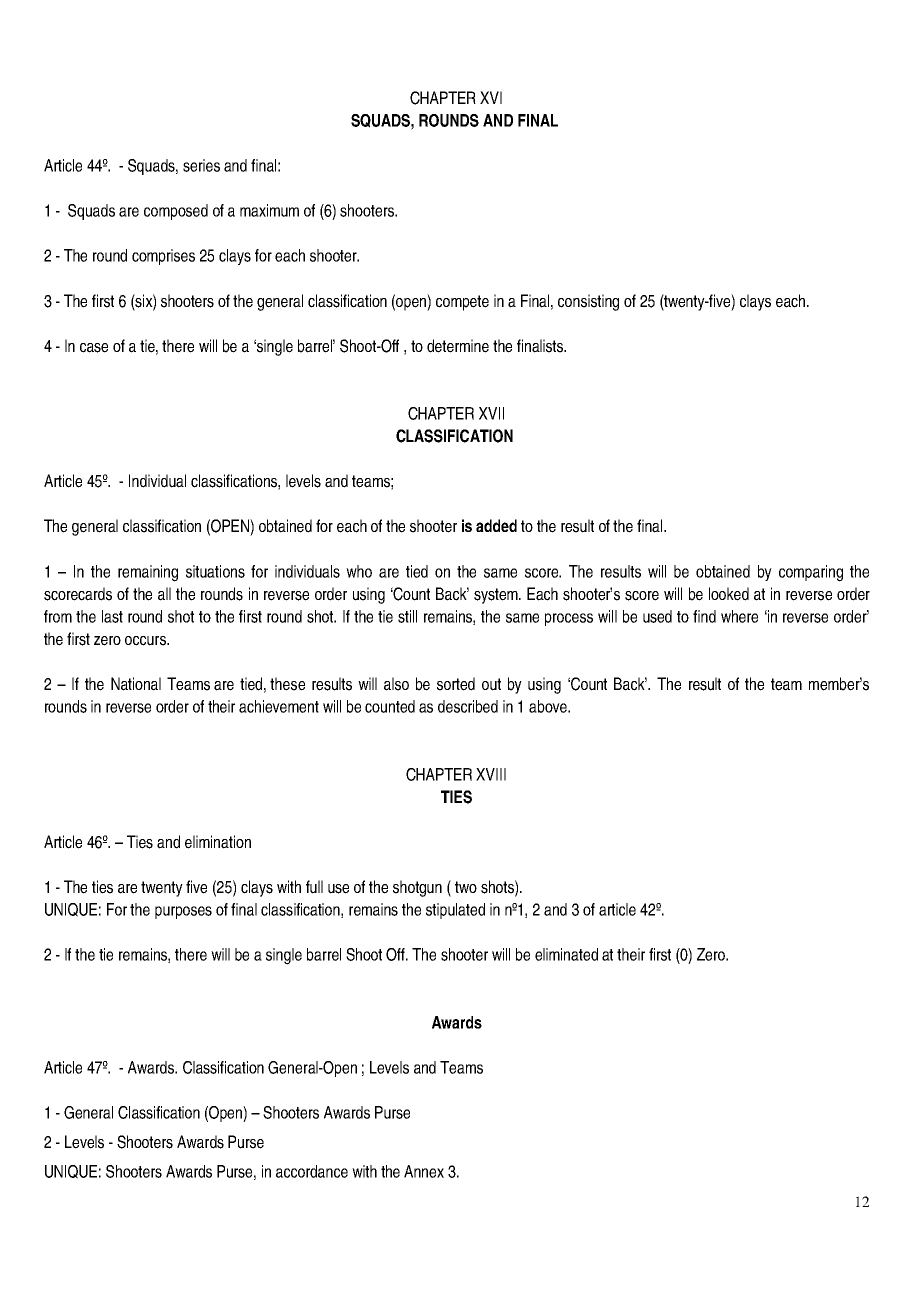 This screenshot has height=1308, width=924. What do you see at coordinates (704, 616) in the screenshot?
I see `find` at bounding box center [704, 616].
